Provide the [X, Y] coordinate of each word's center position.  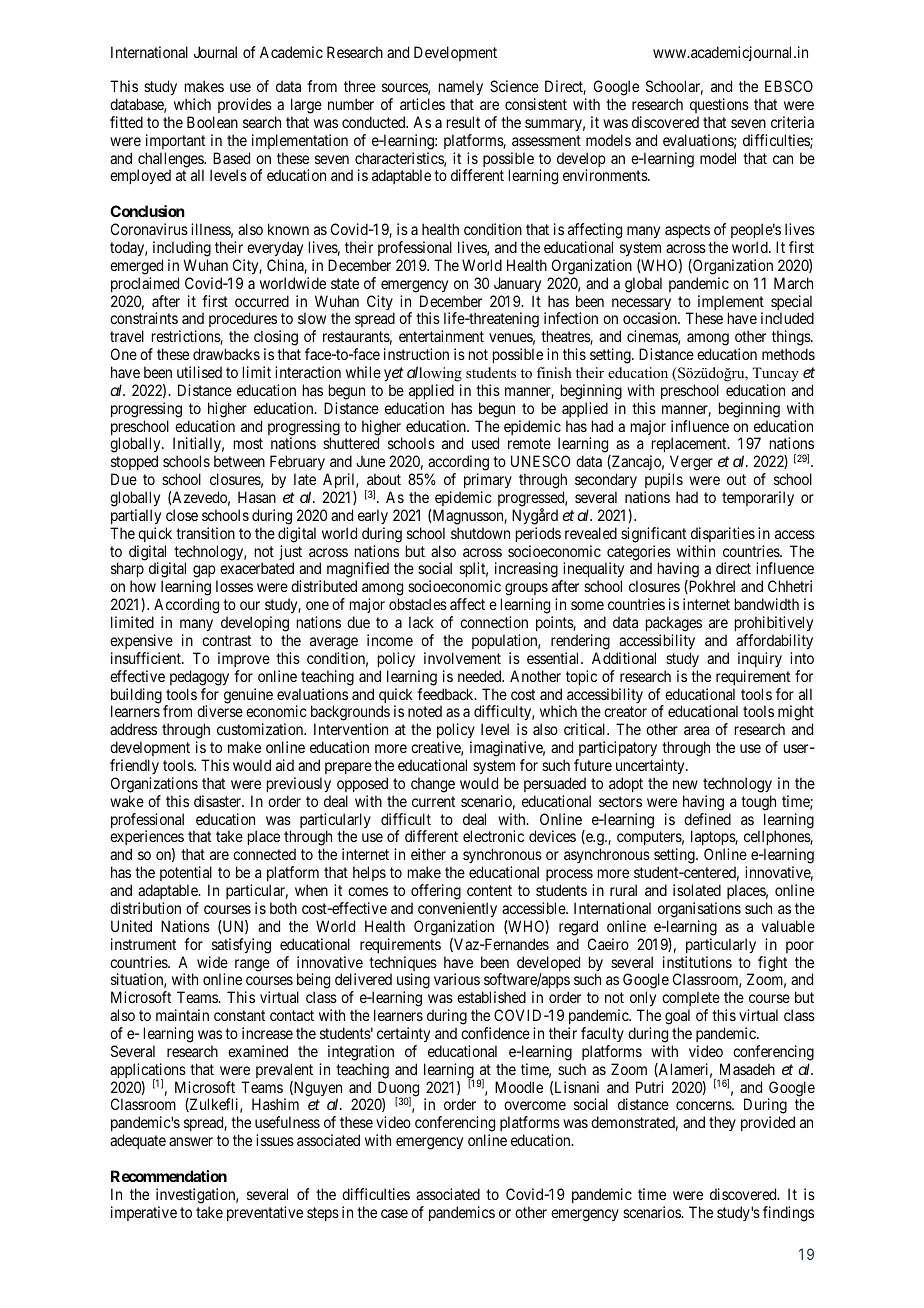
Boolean [212, 122]
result [463, 122]
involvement [462, 658]
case [394, 1213]
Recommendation [169, 1176]
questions [719, 105]
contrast [226, 640]
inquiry [760, 659]
